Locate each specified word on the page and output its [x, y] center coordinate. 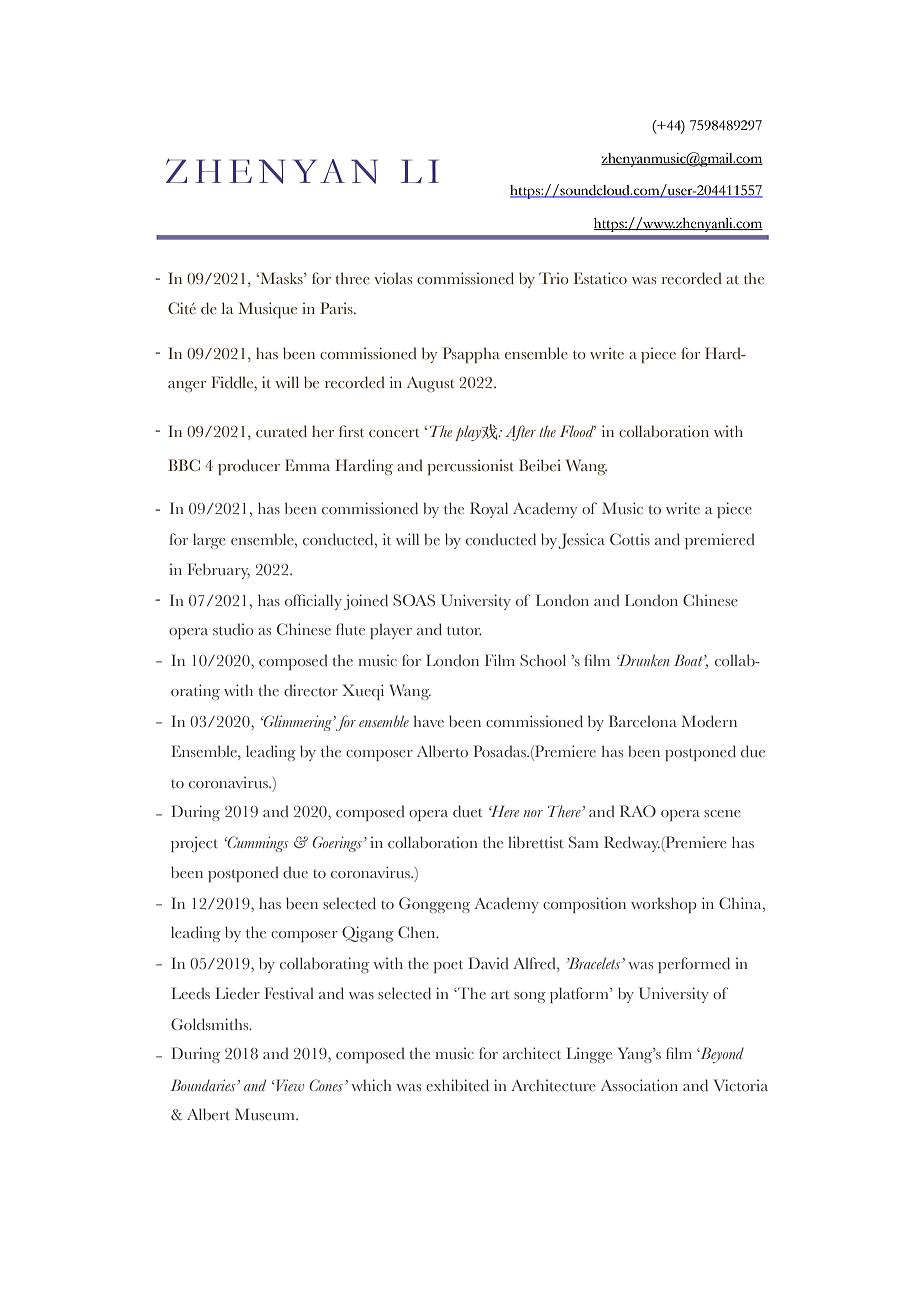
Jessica [581, 541]
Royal [489, 510]
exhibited [457, 1085]
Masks [281, 278]
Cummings [256, 844]
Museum [266, 1114]
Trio [554, 278]
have [429, 721]
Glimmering [298, 723]
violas [393, 278]
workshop [664, 905]
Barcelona [643, 721]
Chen [418, 932]
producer [249, 467]
